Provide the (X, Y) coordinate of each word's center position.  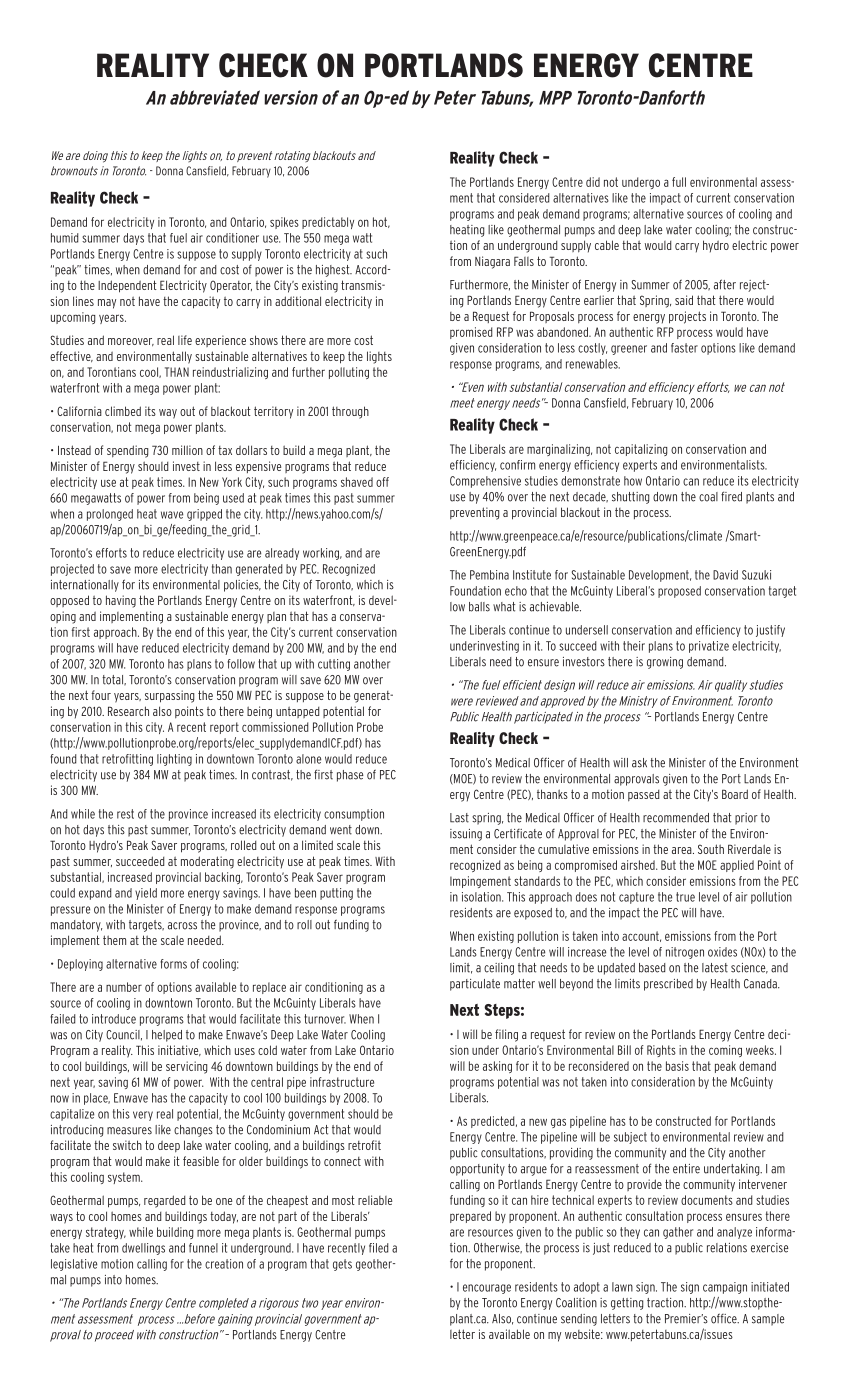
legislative (74, 1265)
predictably (328, 223)
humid (64, 238)
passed (643, 796)
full (679, 182)
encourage (487, 1289)
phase (350, 776)
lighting (174, 760)
